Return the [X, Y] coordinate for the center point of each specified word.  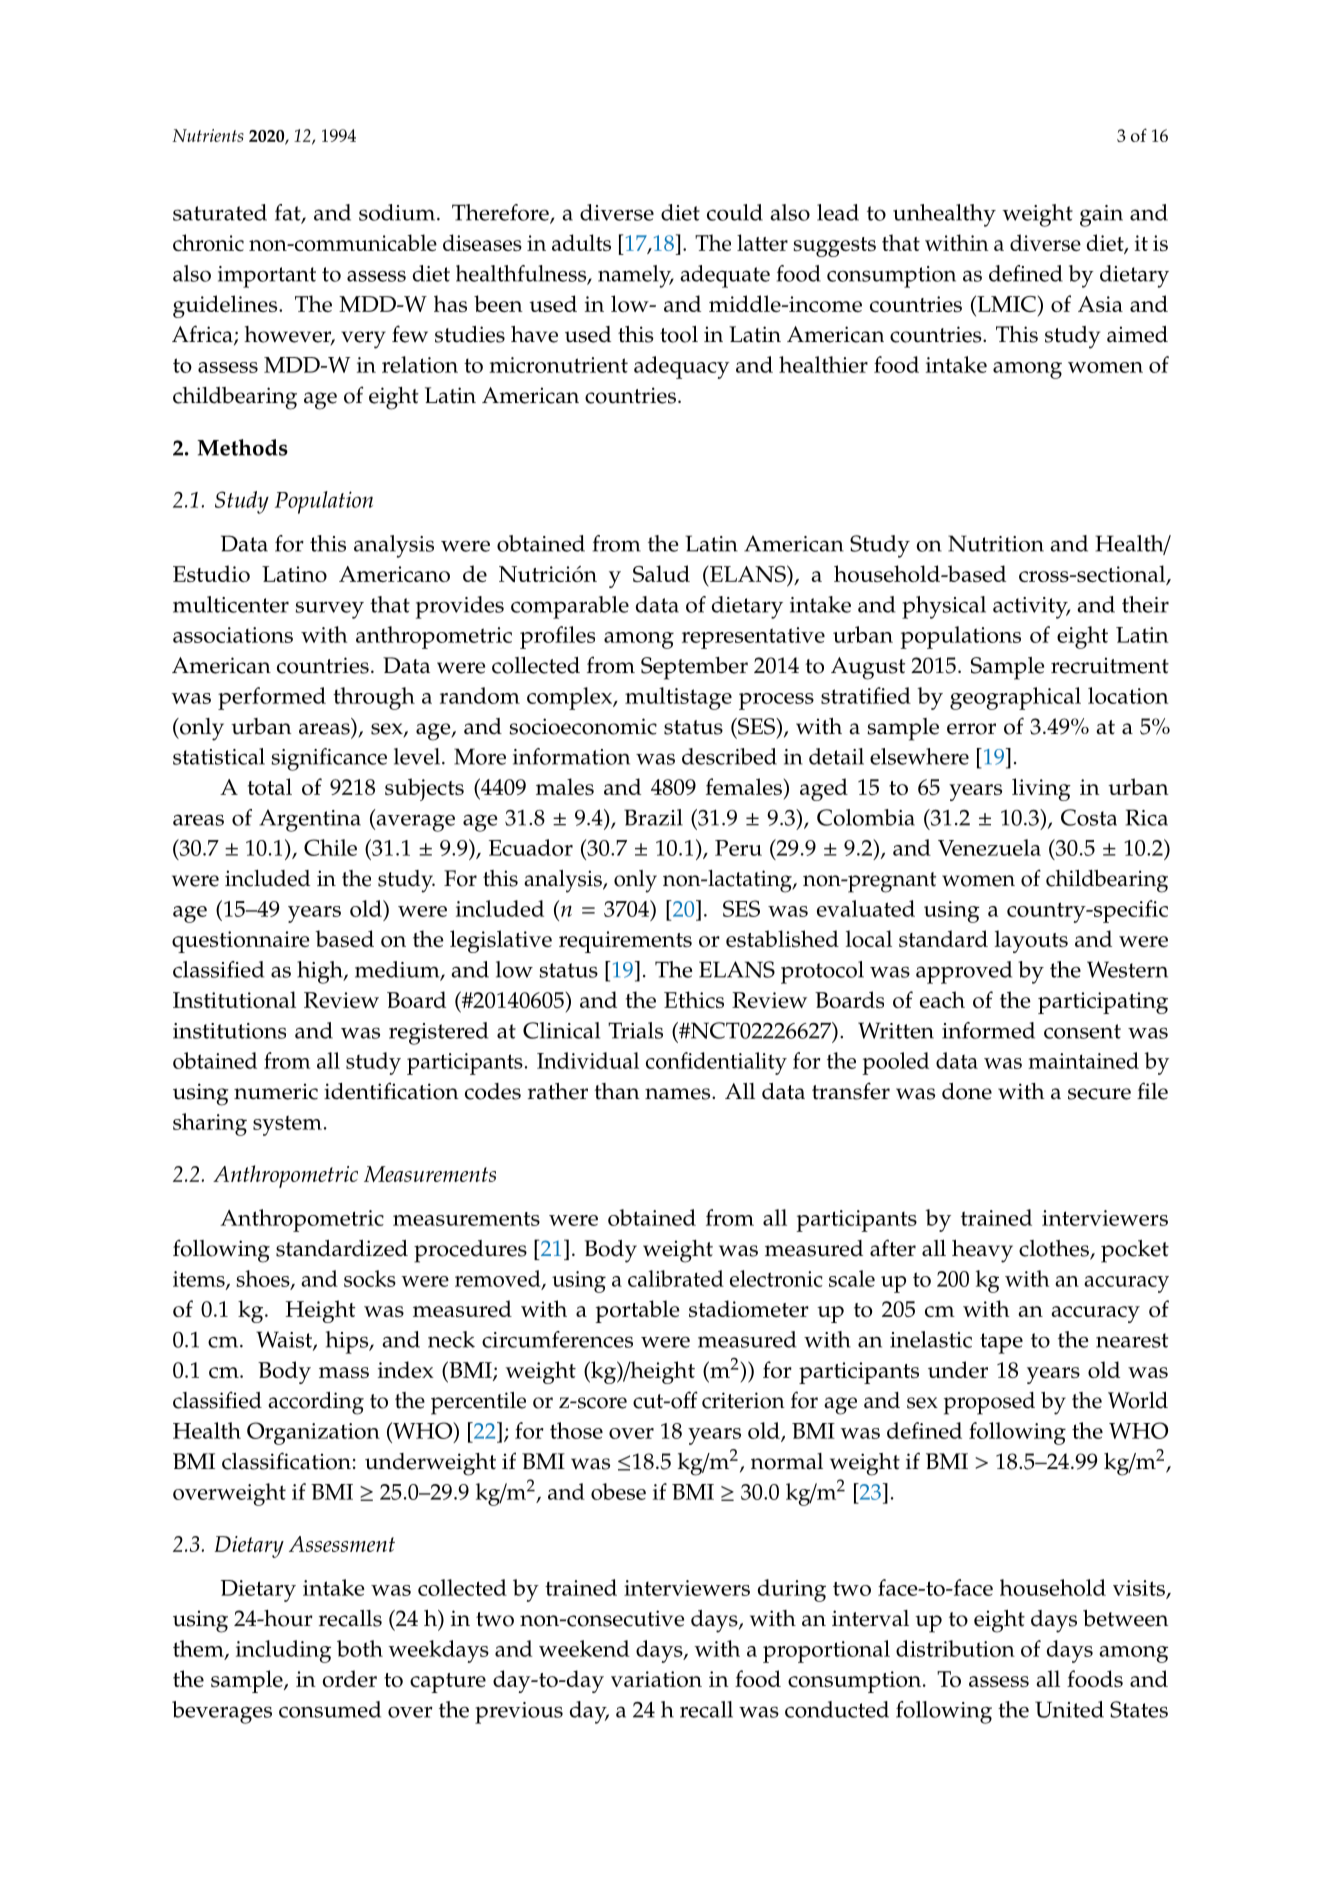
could [735, 212]
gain [1101, 216]
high [321, 972]
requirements [625, 942]
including [283, 1651]
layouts [1031, 941]
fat [289, 213]
